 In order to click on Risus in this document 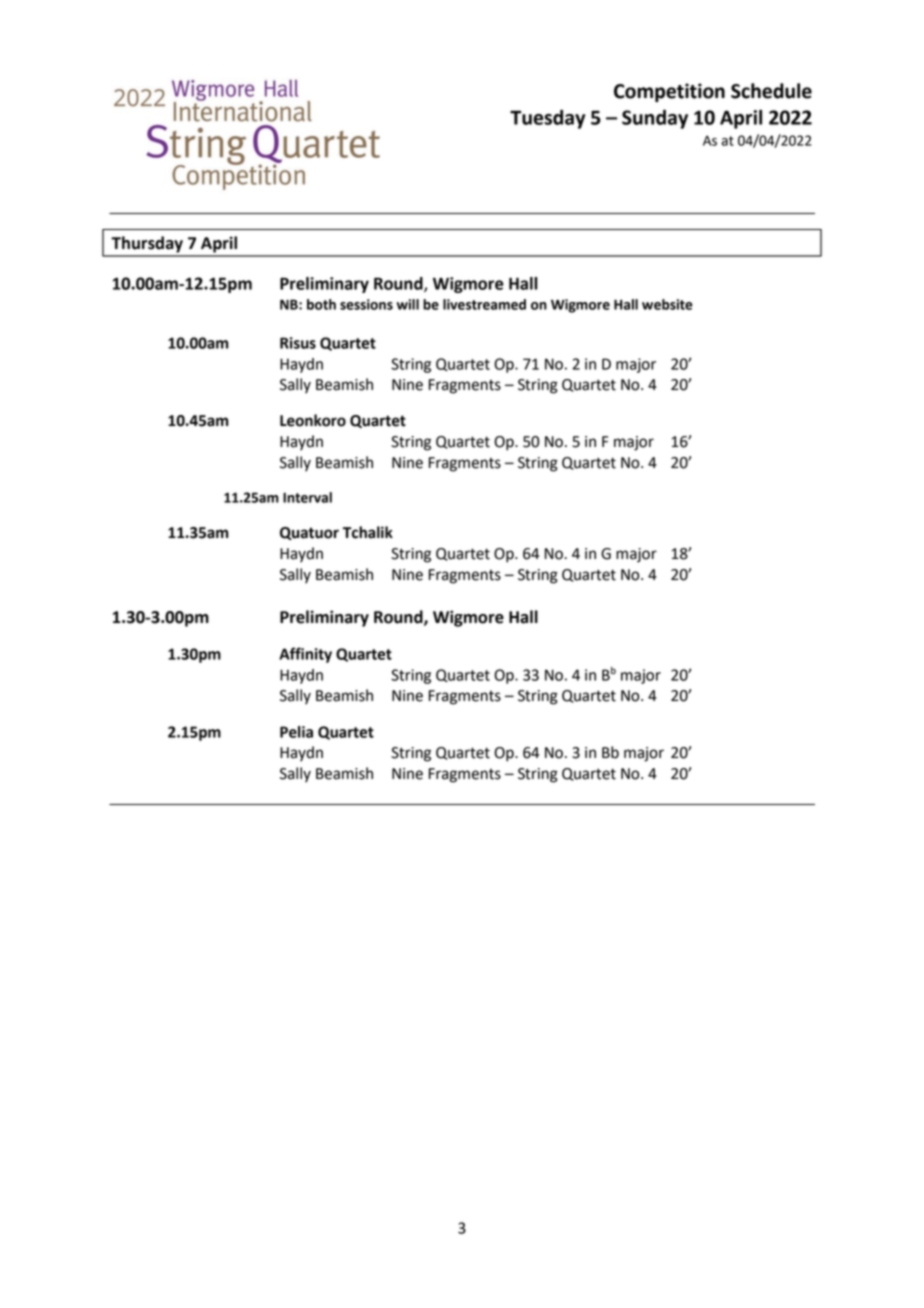, I will do `click(298, 343)`.
